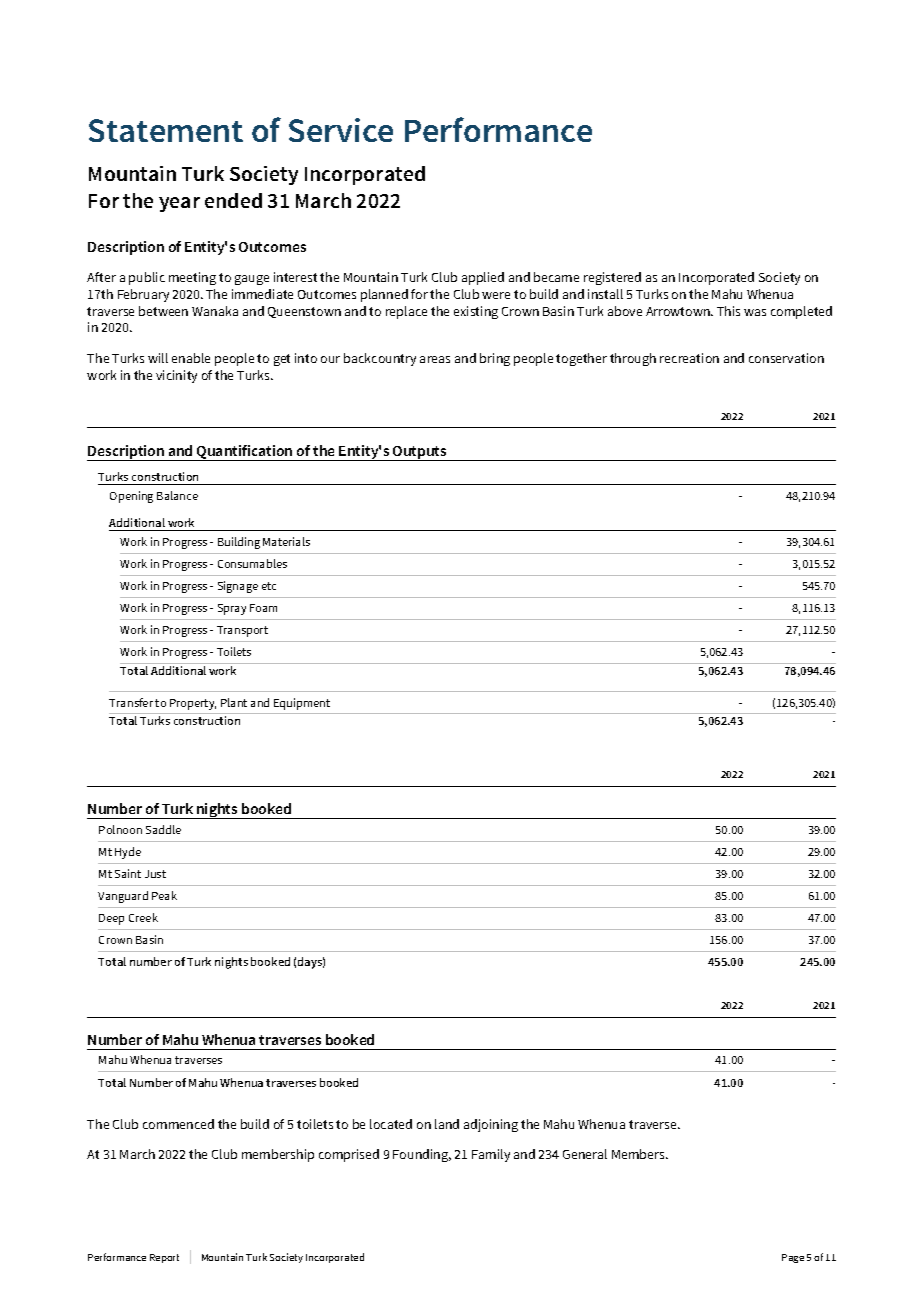 Image resolution: width=924 pixels, height=1308 pixels. Describe the element at coordinates (143, 917) in the screenshot. I see `Creek` at that location.
